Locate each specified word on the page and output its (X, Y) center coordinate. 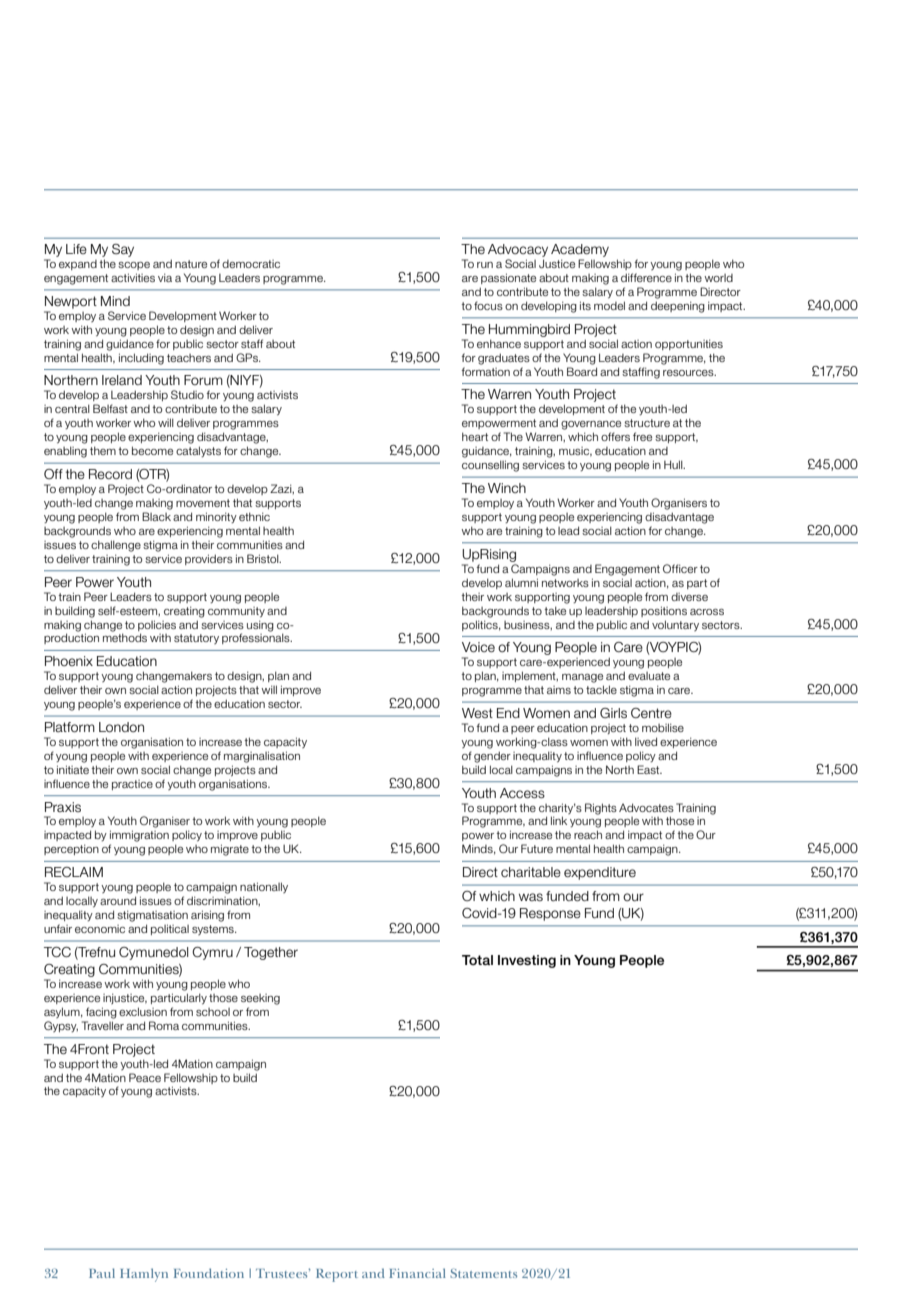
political (170, 929)
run (485, 265)
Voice (478, 647)
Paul (102, 1273)
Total (477, 960)
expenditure (600, 873)
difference (646, 277)
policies (157, 625)
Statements (483, 1273)
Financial (417, 1273)
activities (133, 277)
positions (664, 611)
